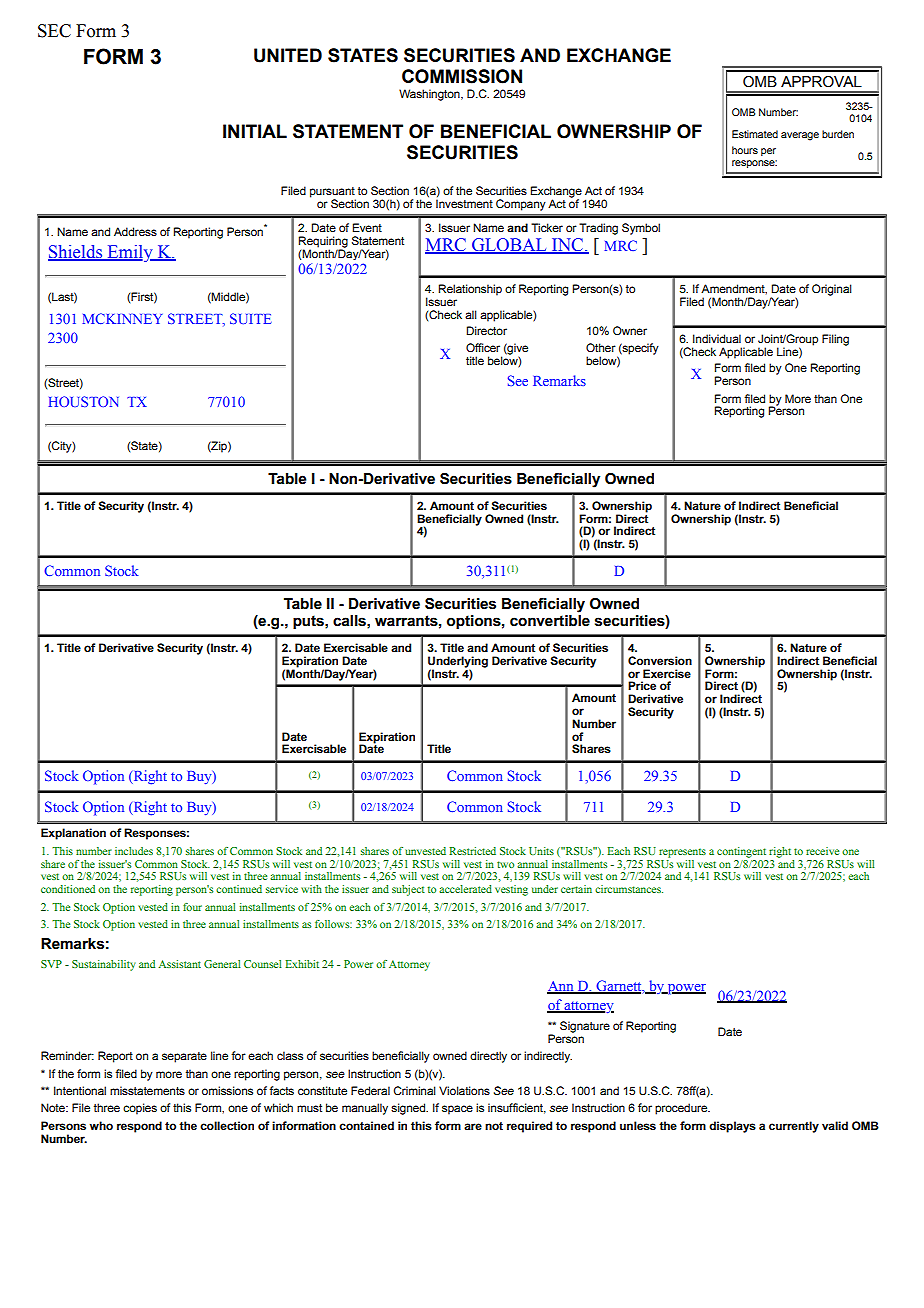  Describe the element at coordinates (483, 347) in the image. I see `Officer` at that location.
